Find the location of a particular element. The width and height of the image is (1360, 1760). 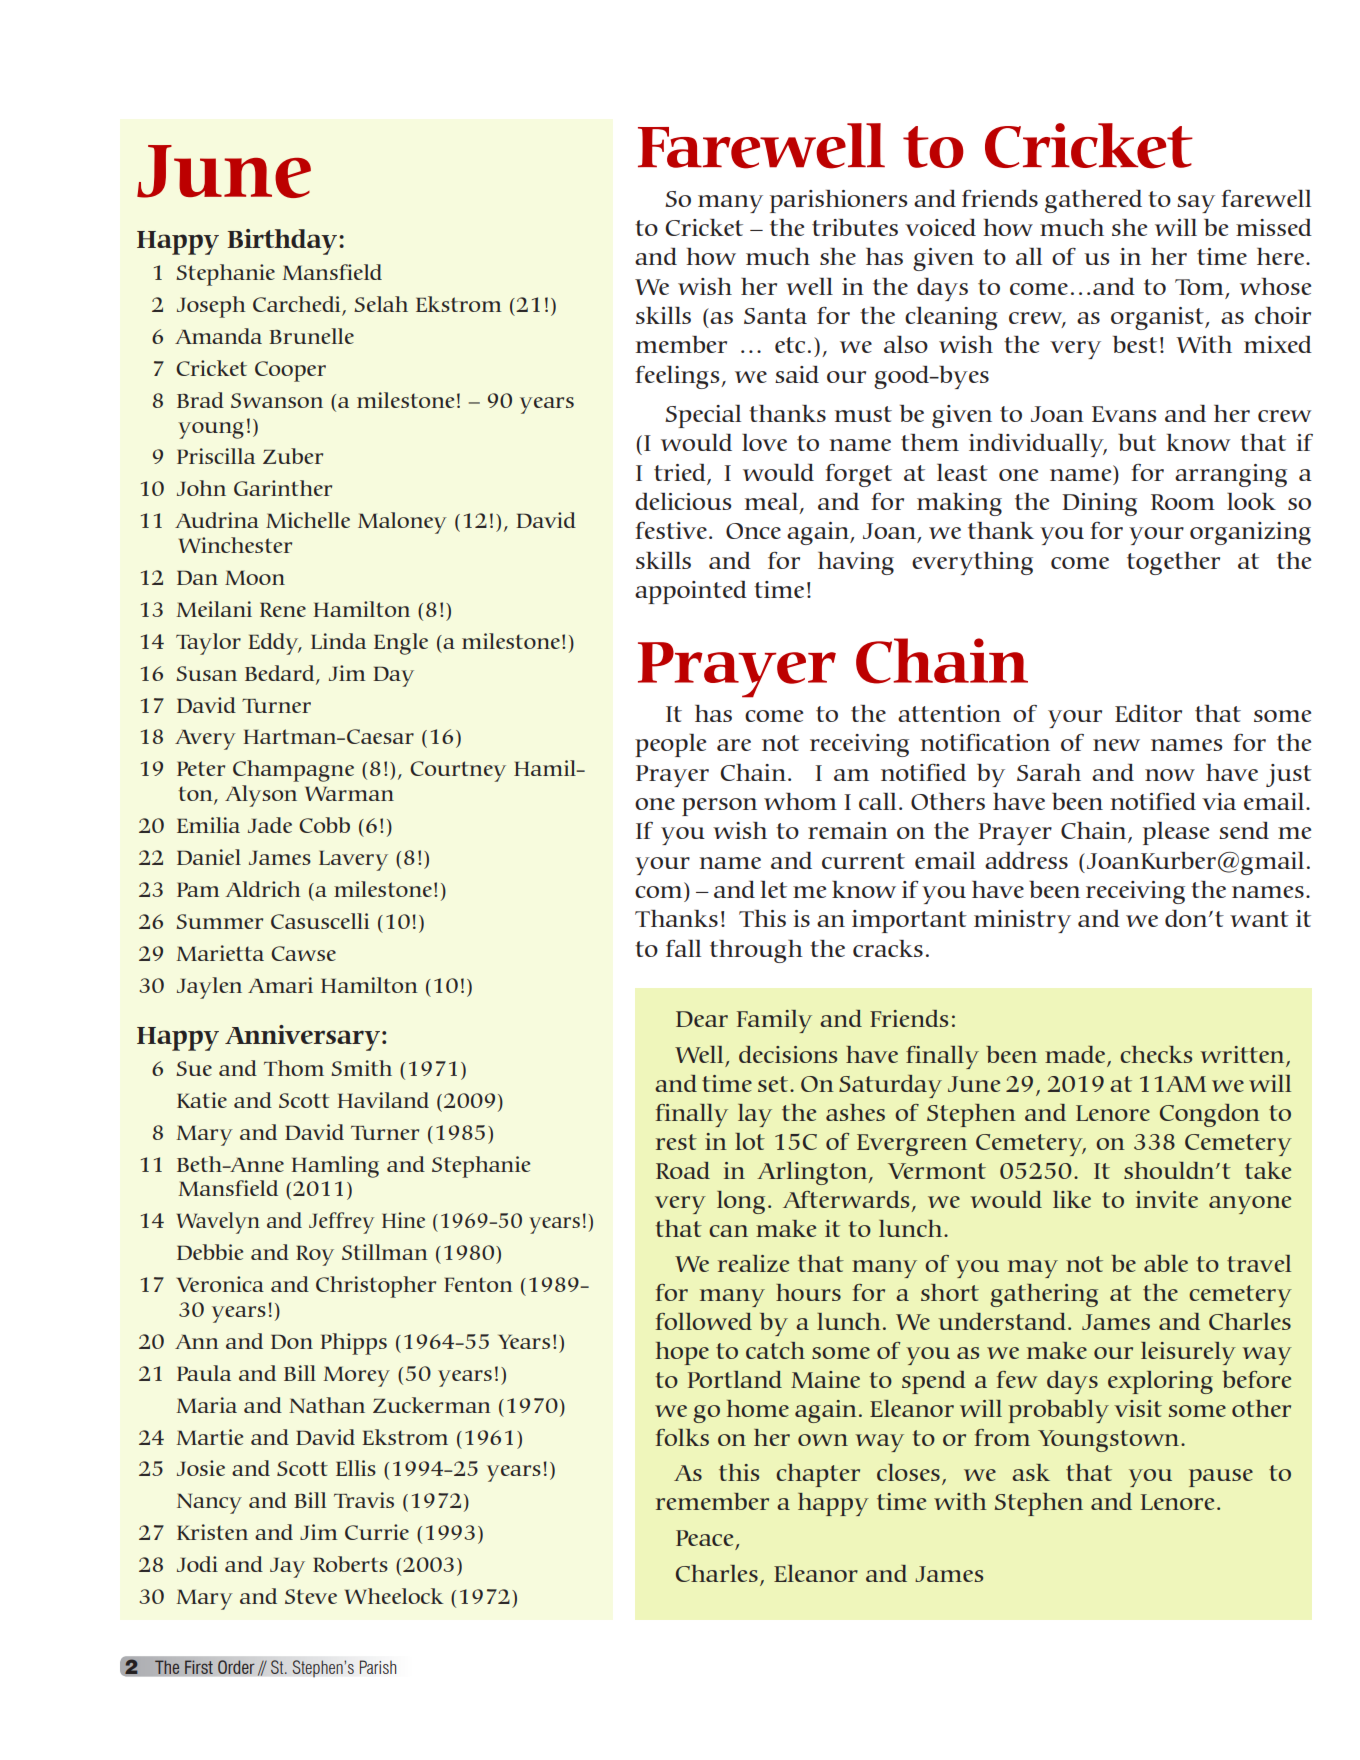

Peace is located at coordinates (704, 1538).
